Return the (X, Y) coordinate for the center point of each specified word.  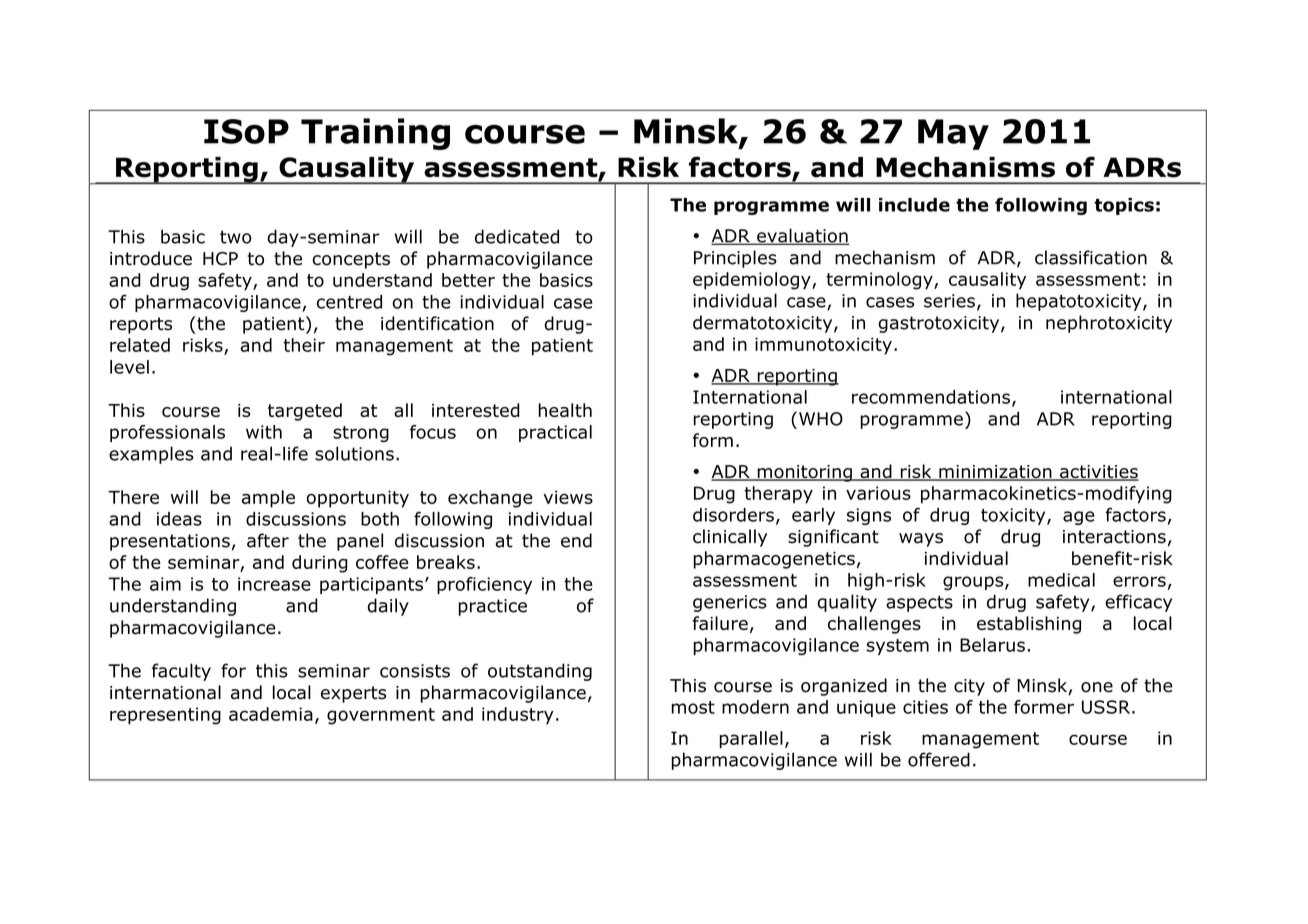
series (949, 301)
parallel (751, 740)
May (953, 134)
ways (921, 540)
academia (271, 714)
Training (375, 134)
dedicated (517, 236)
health (565, 410)
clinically (730, 538)
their (304, 345)
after (268, 540)
